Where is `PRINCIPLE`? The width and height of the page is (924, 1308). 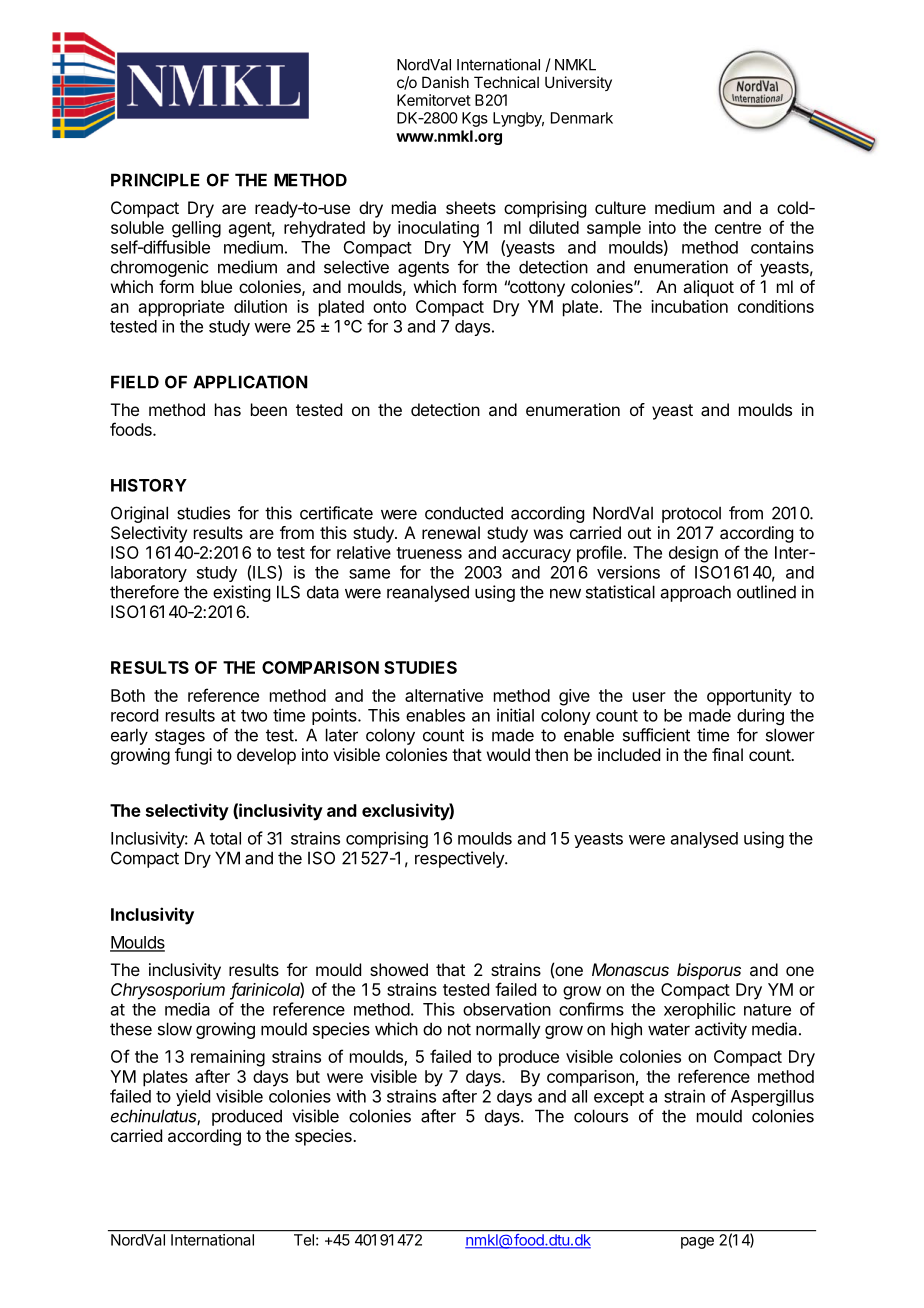
PRINCIPLE is located at coordinates (155, 180).
